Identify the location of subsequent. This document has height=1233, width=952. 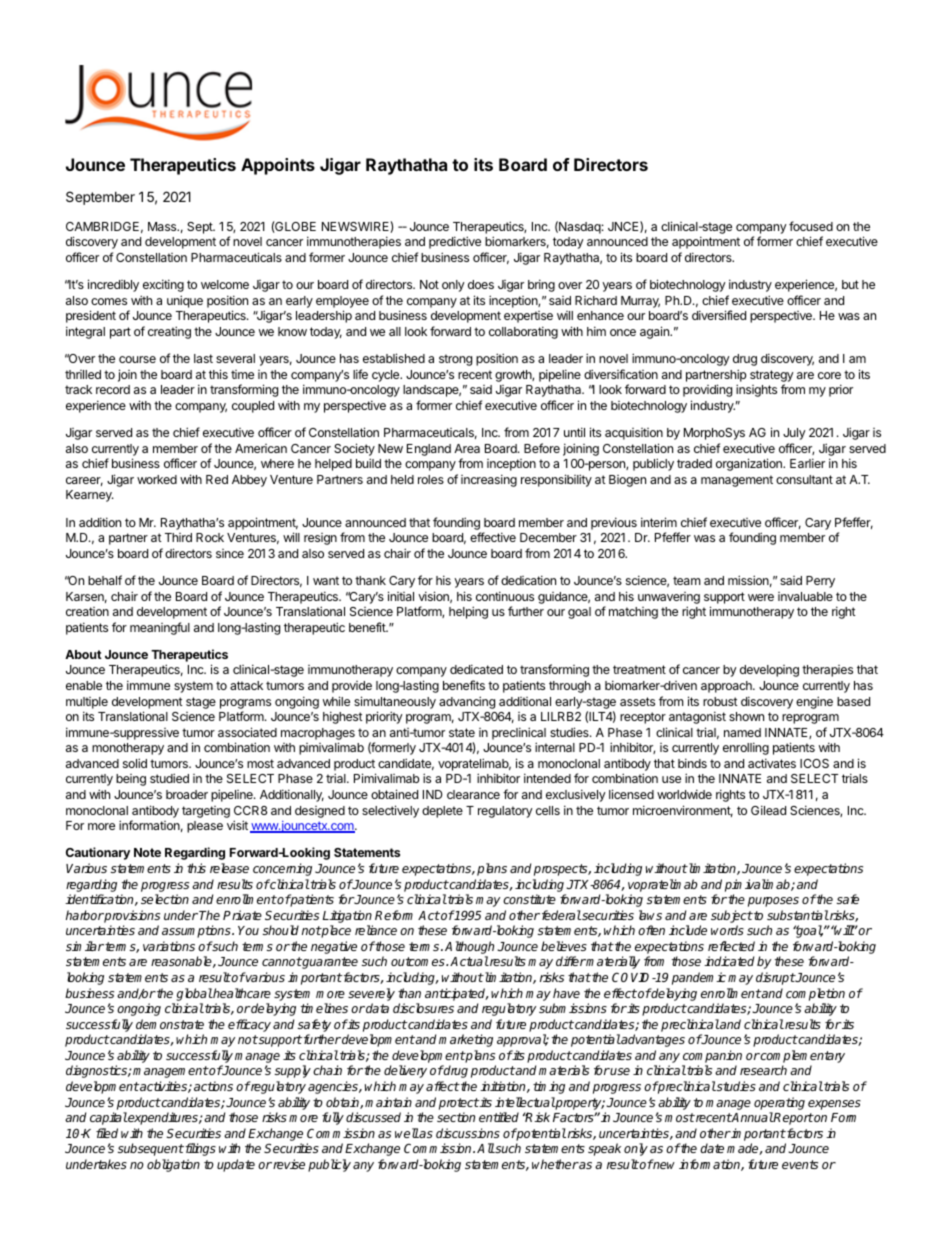
(151, 1149).
